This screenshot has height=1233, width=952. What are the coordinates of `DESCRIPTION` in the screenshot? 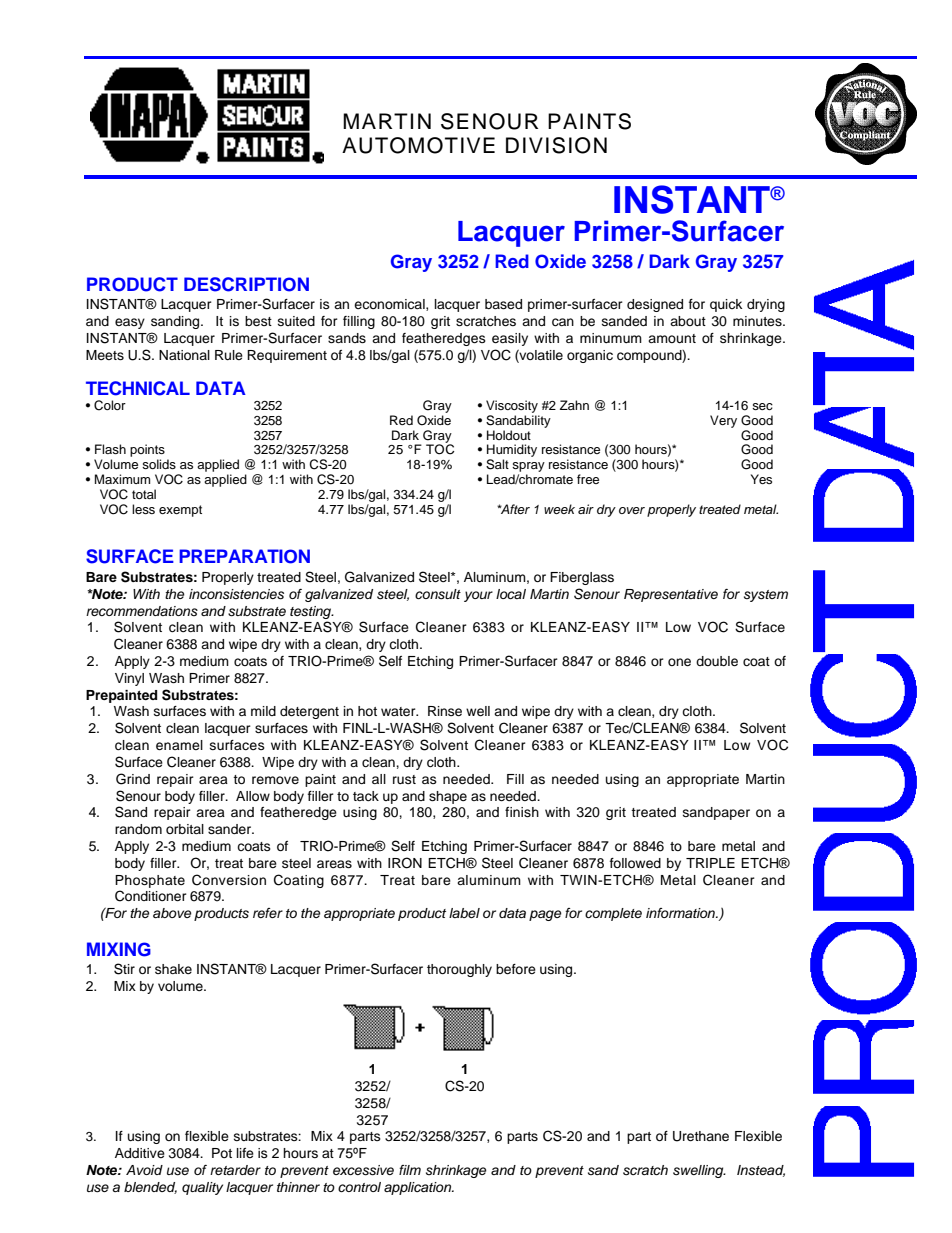 It's located at (246, 284).
